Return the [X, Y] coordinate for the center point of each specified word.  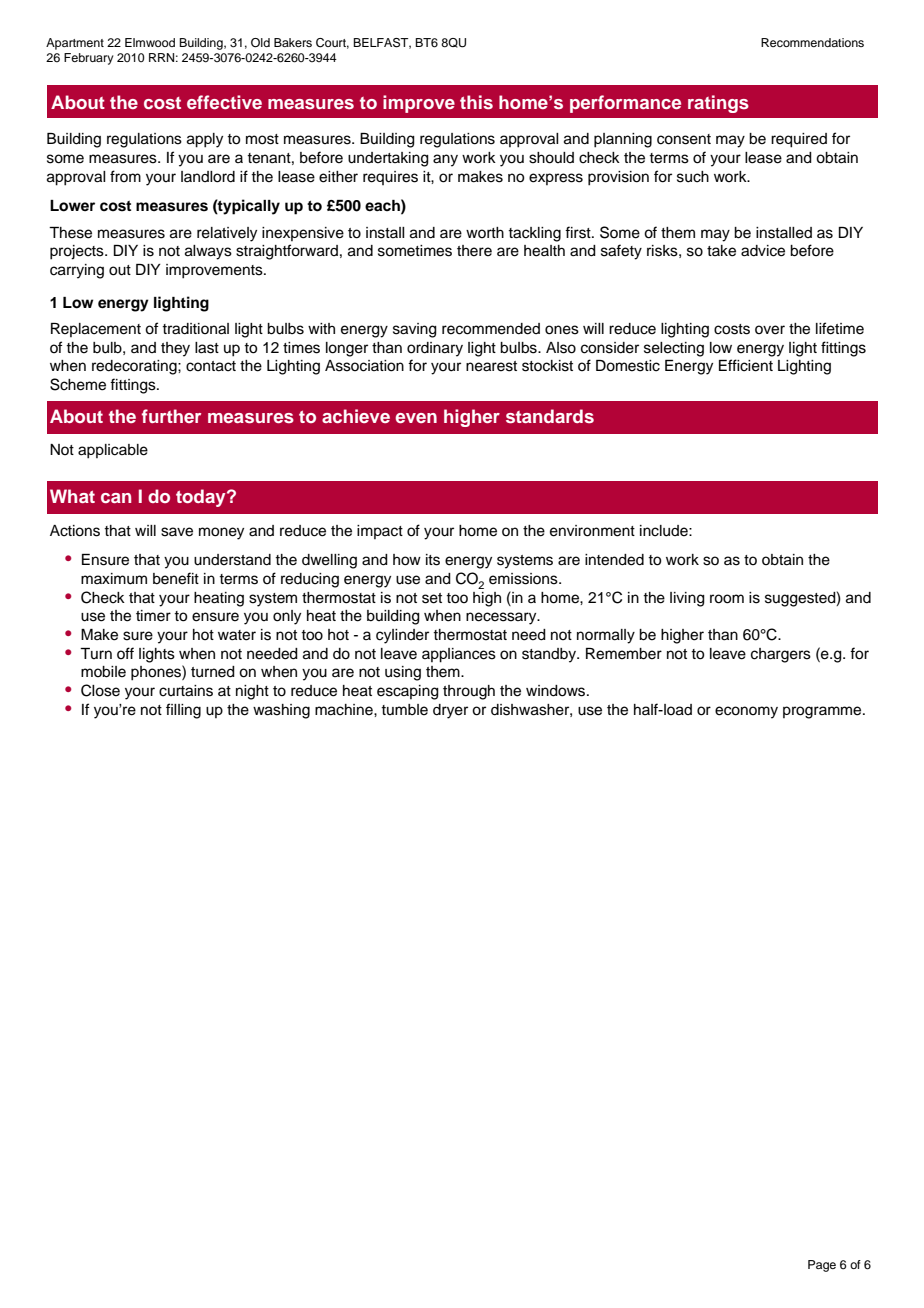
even [416, 418]
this [476, 102]
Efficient [746, 365]
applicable [113, 451]
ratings [718, 104]
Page [822, 1266]
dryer [450, 711]
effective [224, 102]
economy [746, 712]
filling [183, 711]
